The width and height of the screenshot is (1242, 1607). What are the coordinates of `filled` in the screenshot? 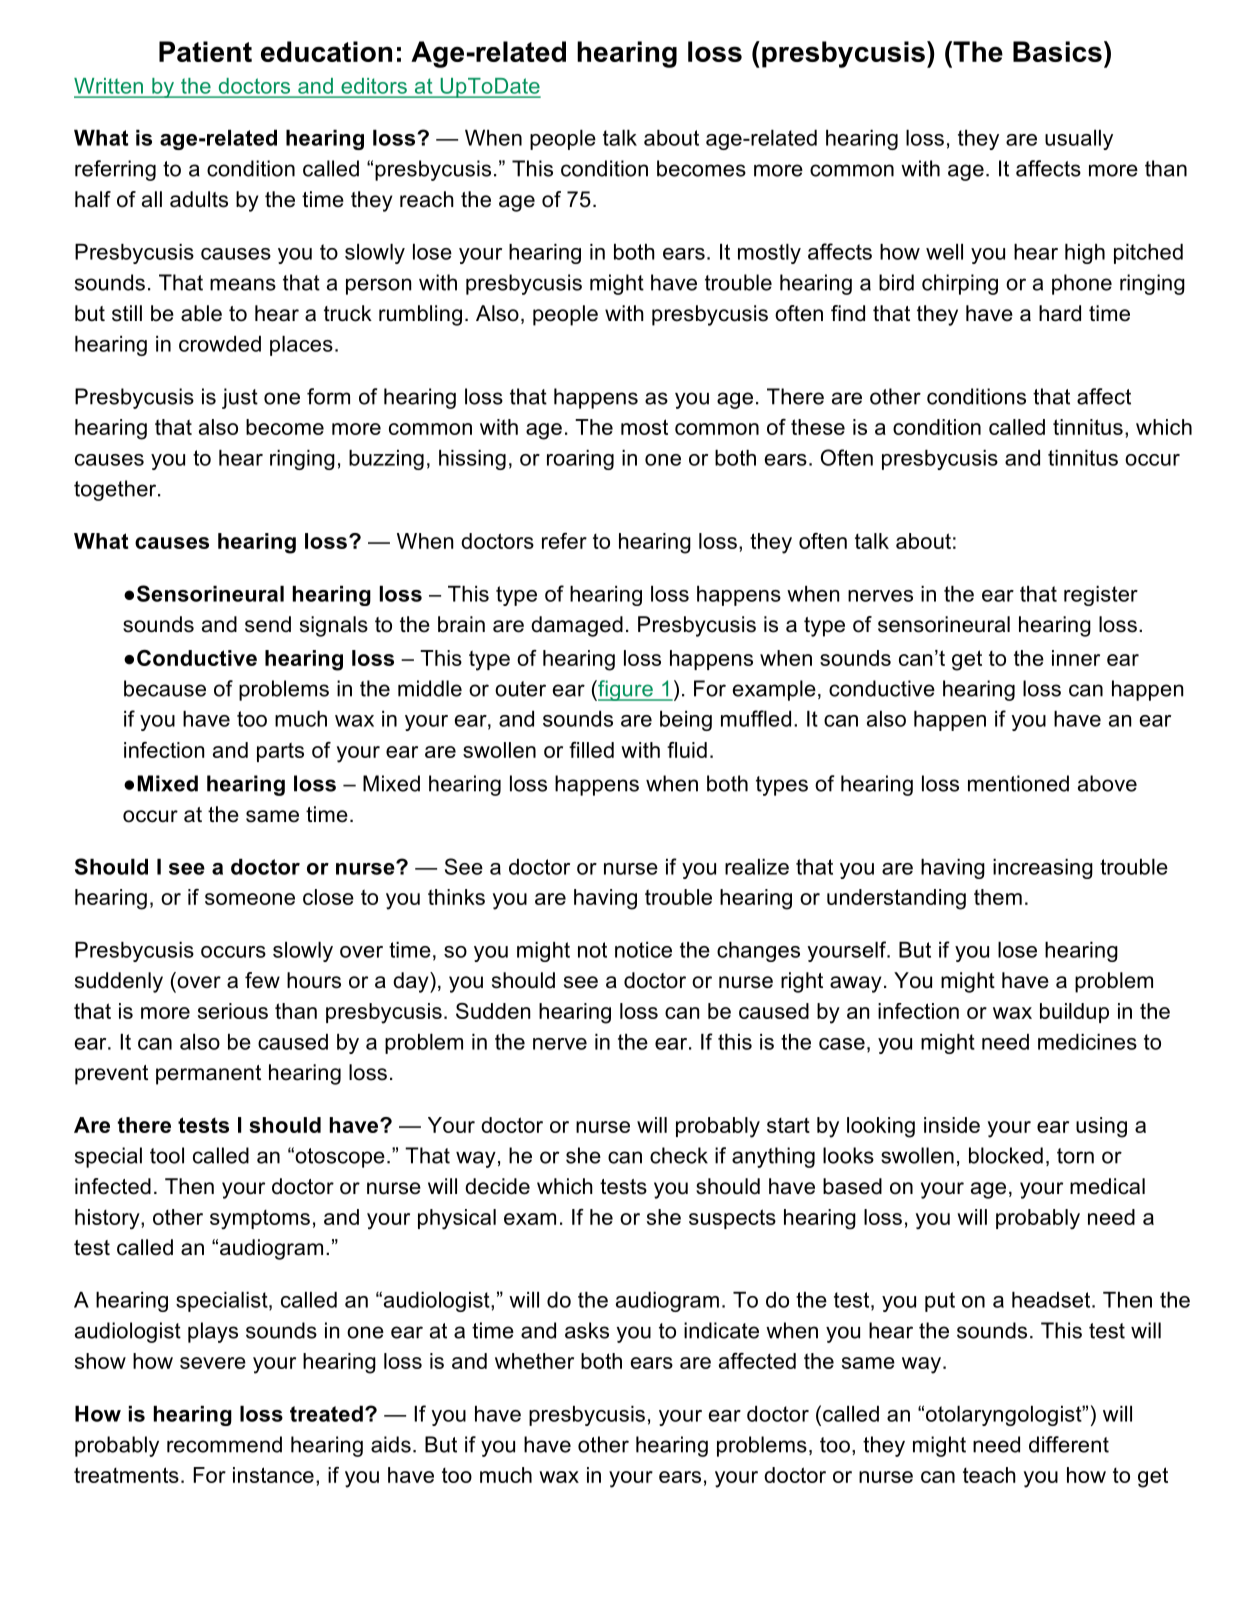 It's located at (591, 750).
